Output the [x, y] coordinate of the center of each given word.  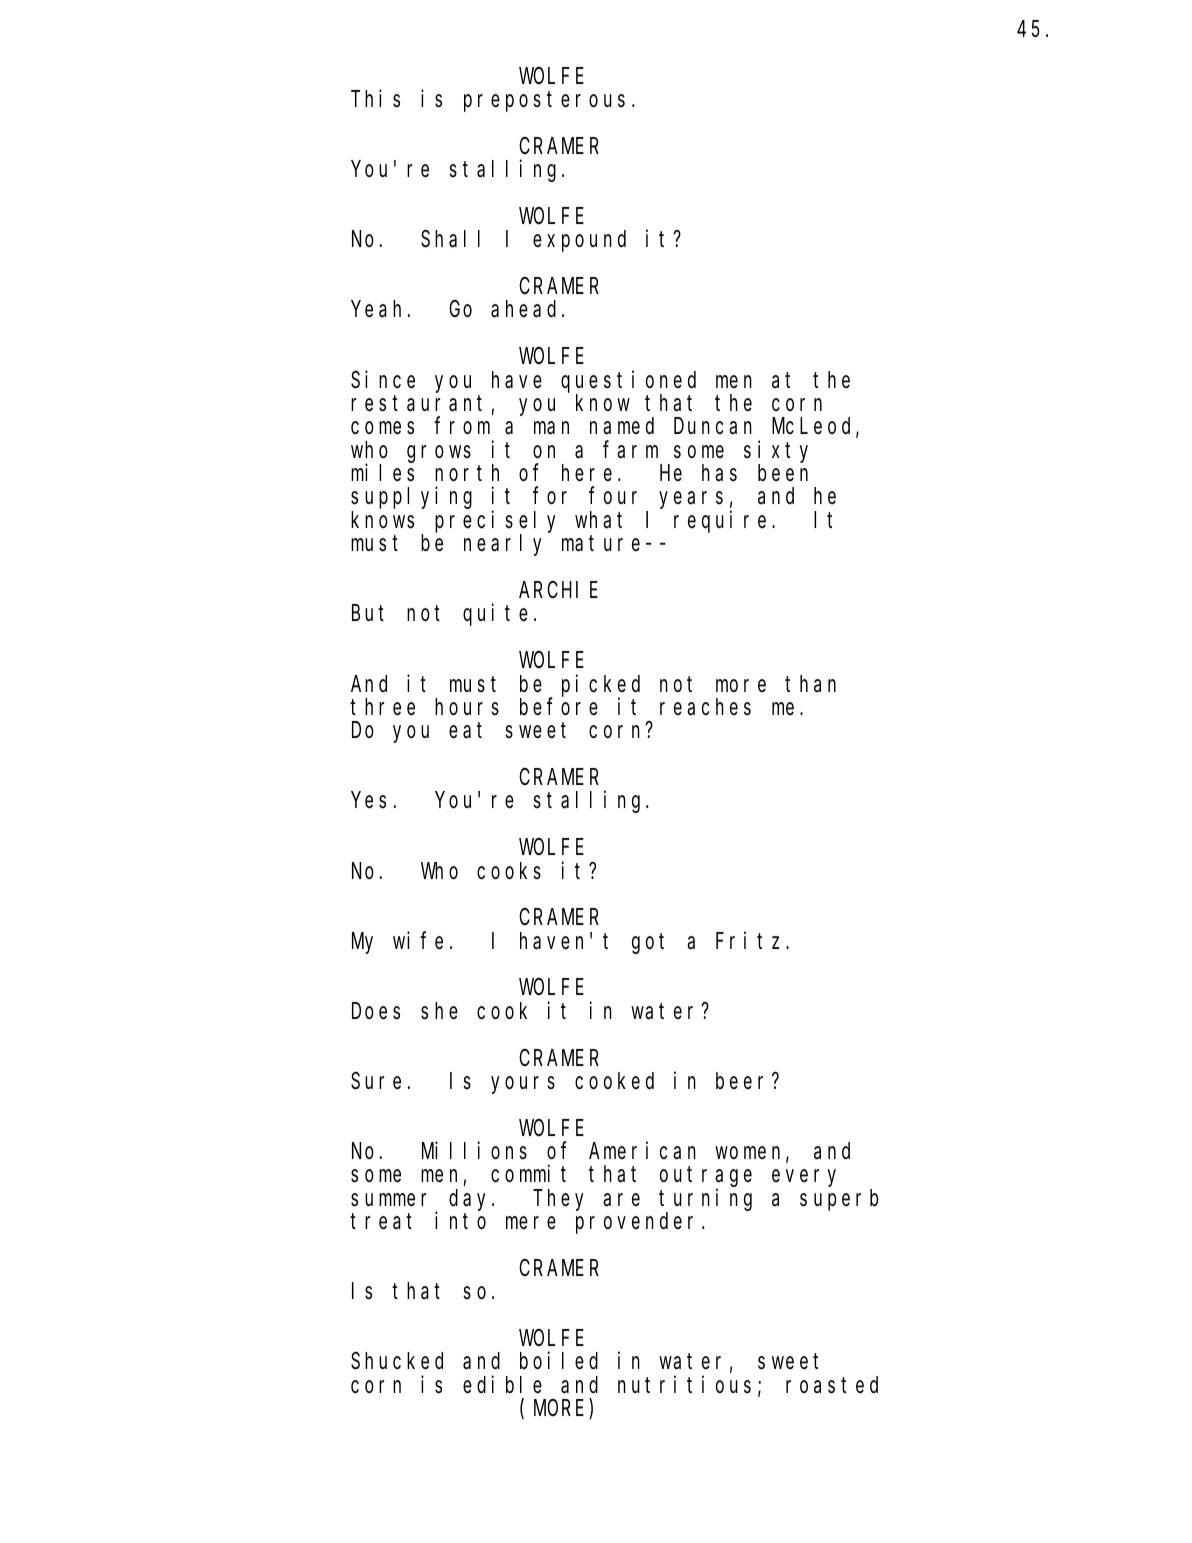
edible [502, 1385]
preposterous [544, 102]
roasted [832, 1385]
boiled [559, 1361]
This [375, 99]
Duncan [713, 427]
